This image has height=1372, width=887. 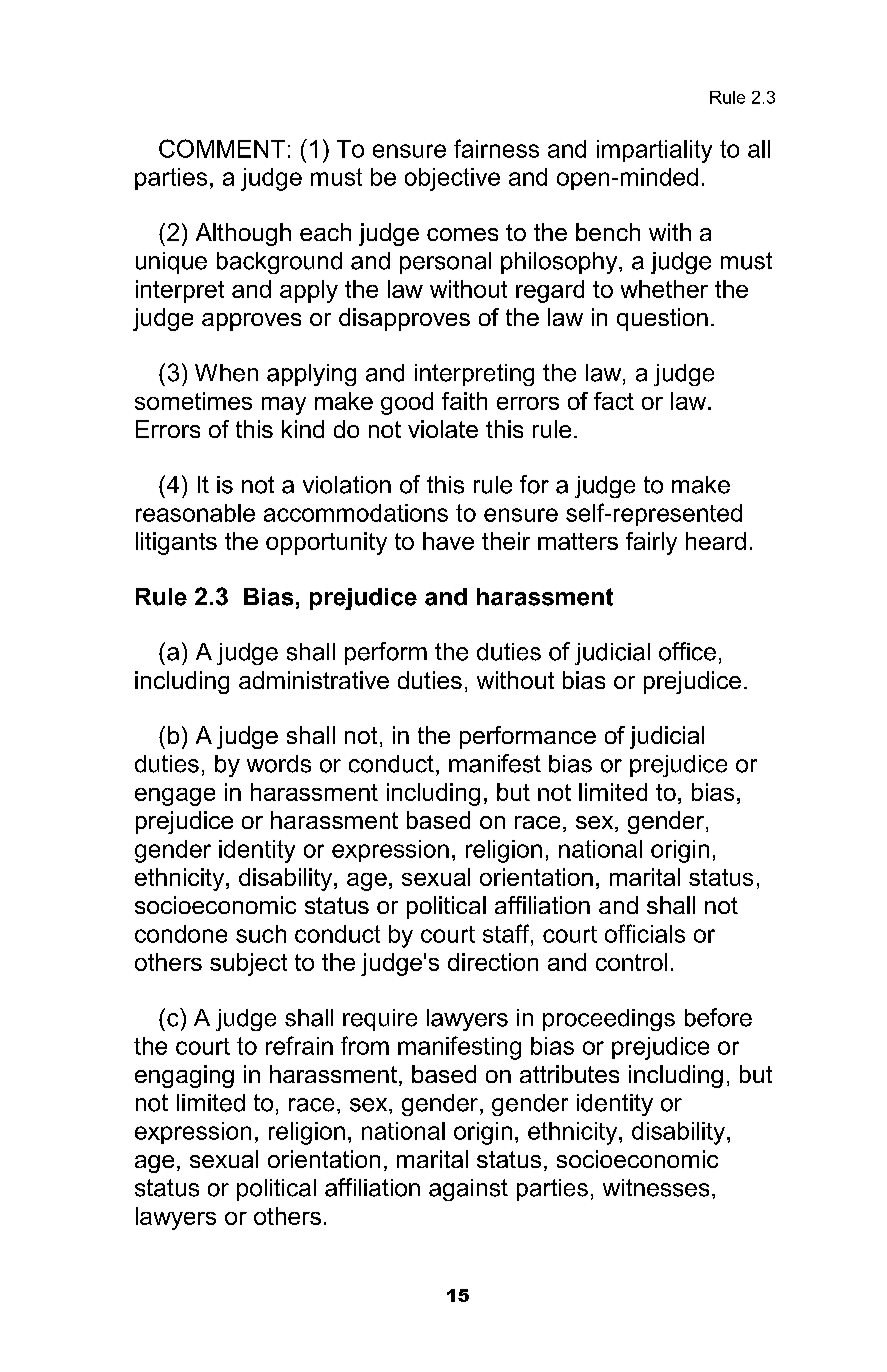 I want to click on against, so click(x=468, y=1190).
